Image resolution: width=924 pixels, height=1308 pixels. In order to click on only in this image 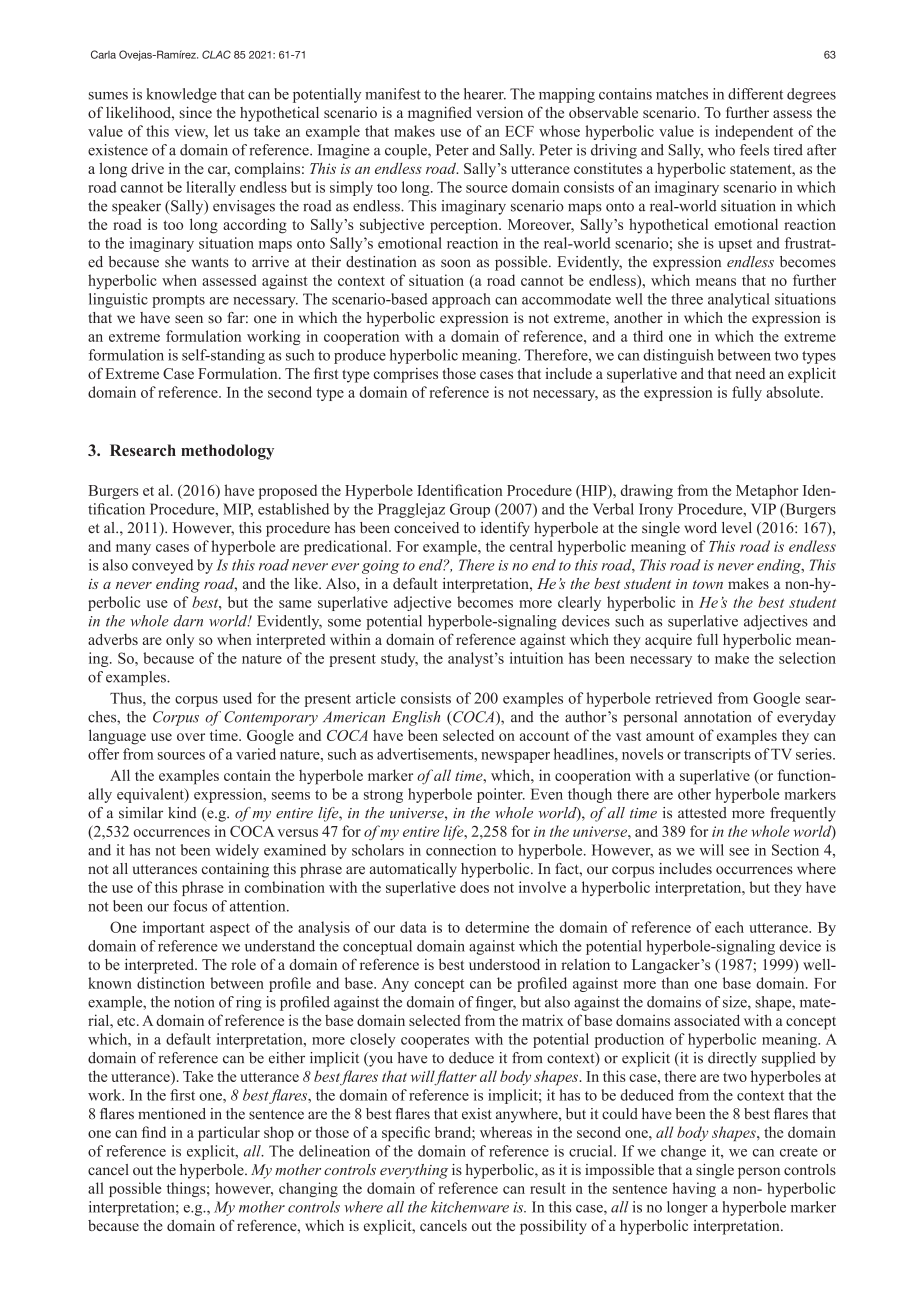, I will do `click(180, 641)`.
